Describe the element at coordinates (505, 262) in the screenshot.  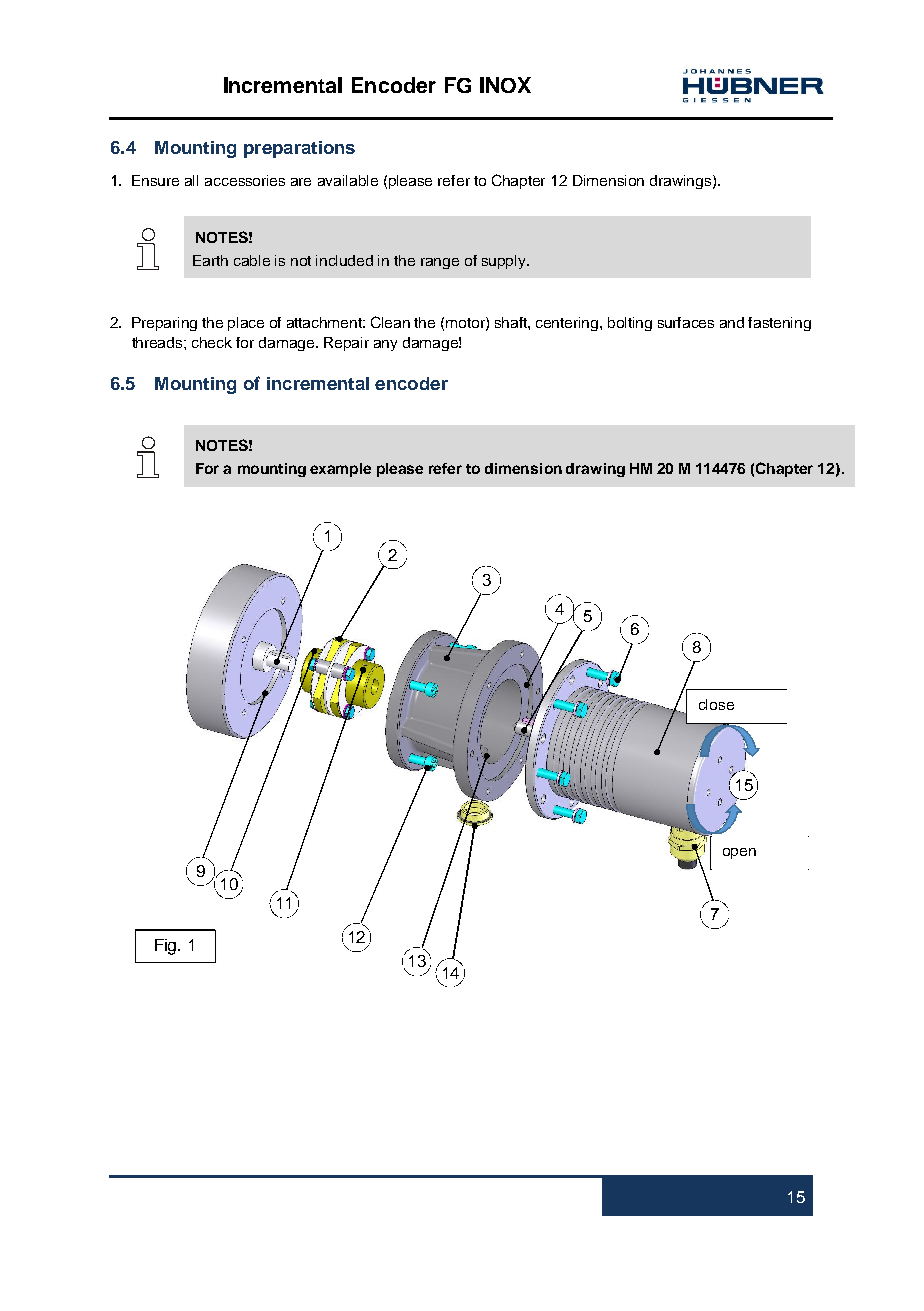
I see `supply` at that location.
